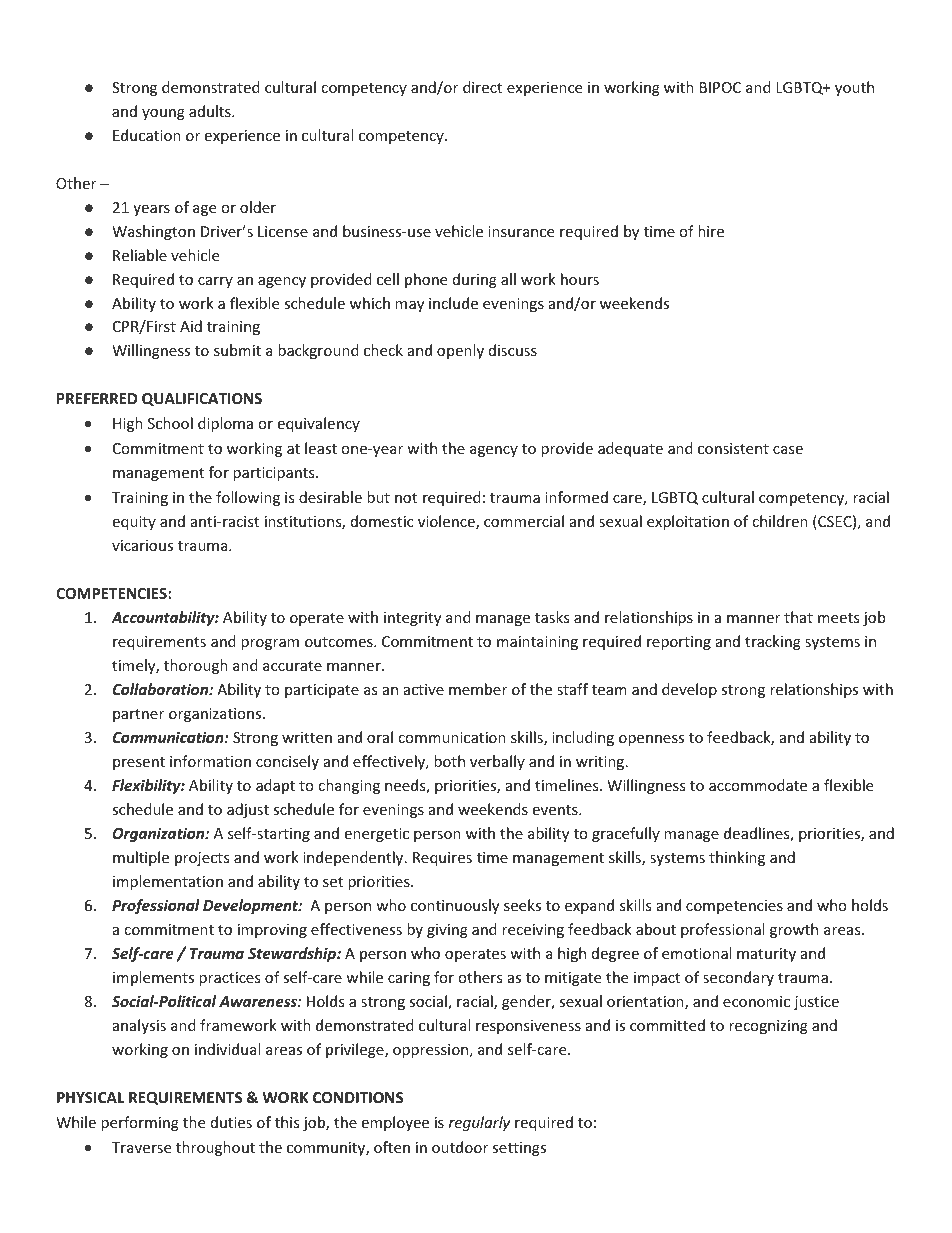 The height and width of the screenshot is (1233, 952). What do you see at coordinates (140, 1123) in the screenshot?
I see `performing` at bounding box center [140, 1123].
